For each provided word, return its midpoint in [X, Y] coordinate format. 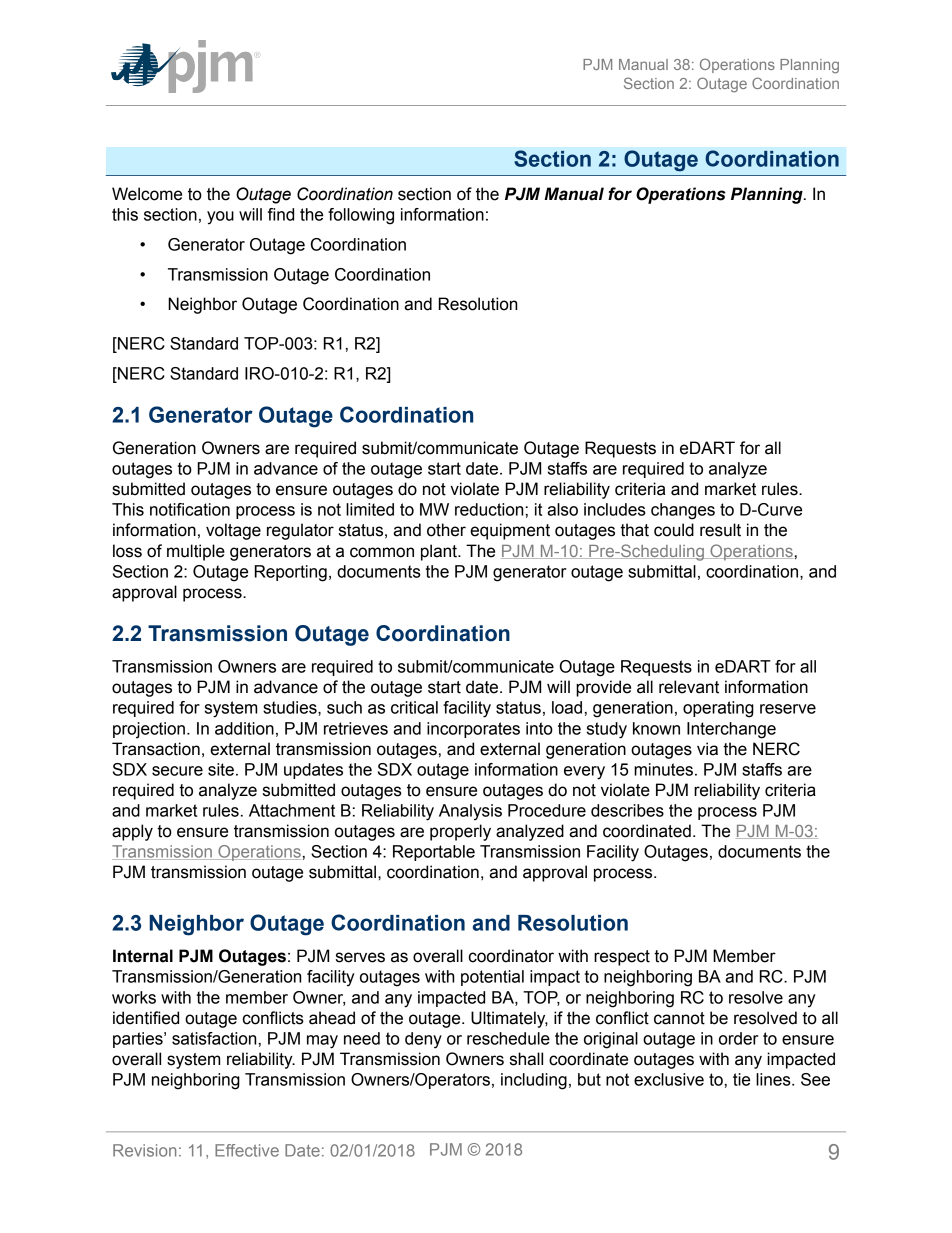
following [361, 216]
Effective [247, 1150]
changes [683, 511]
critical [414, 707]
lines [774, 1079]
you [220, 218]
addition [244, 728]
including [534, 1081]
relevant [689, 687]
